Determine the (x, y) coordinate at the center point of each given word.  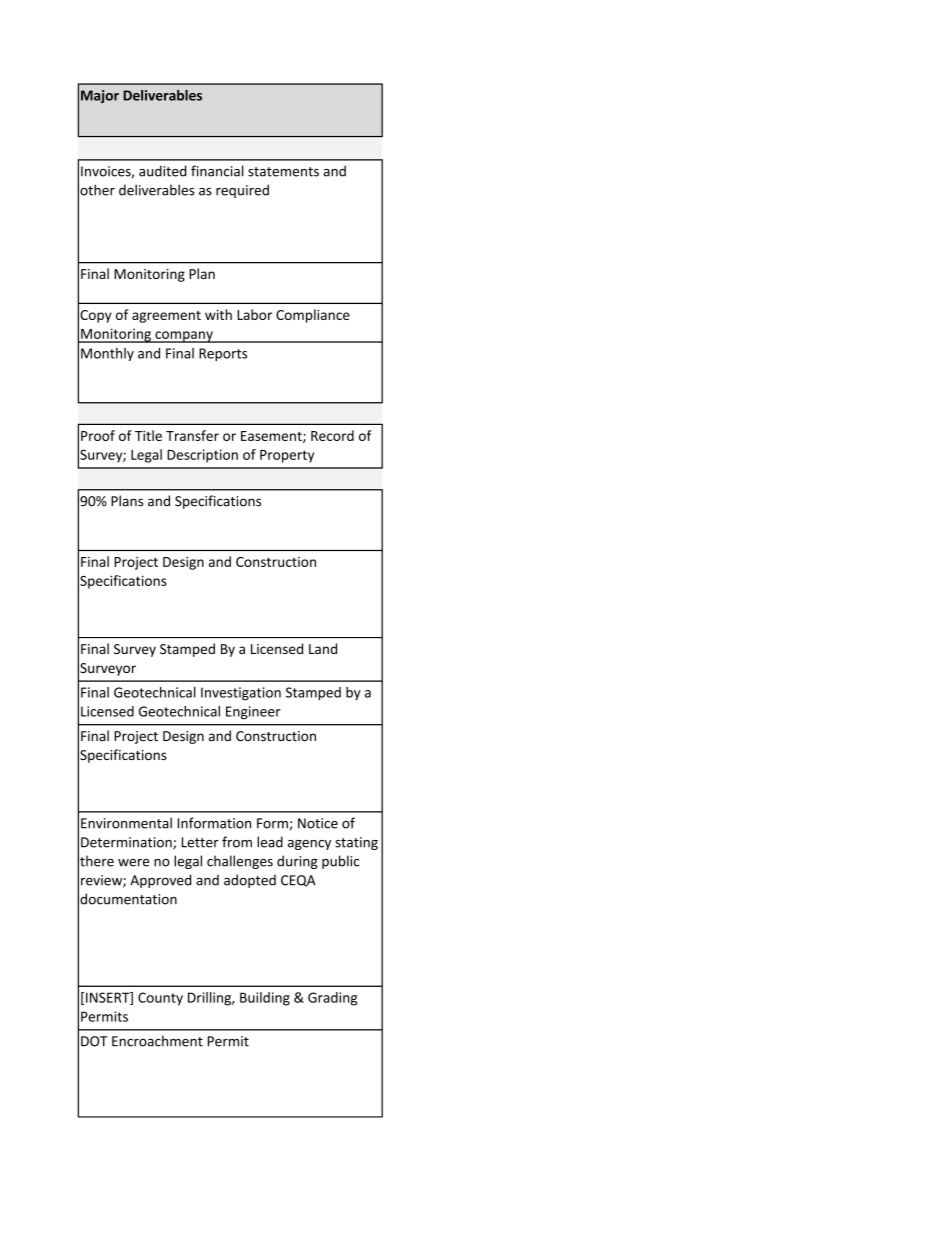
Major (100, 96)
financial (217, 171)
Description (202, 456)
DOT (94, 1041)
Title (148, 435)
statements (283, 172)
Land (323, 648)
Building (265, 999)
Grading (332, 999)
